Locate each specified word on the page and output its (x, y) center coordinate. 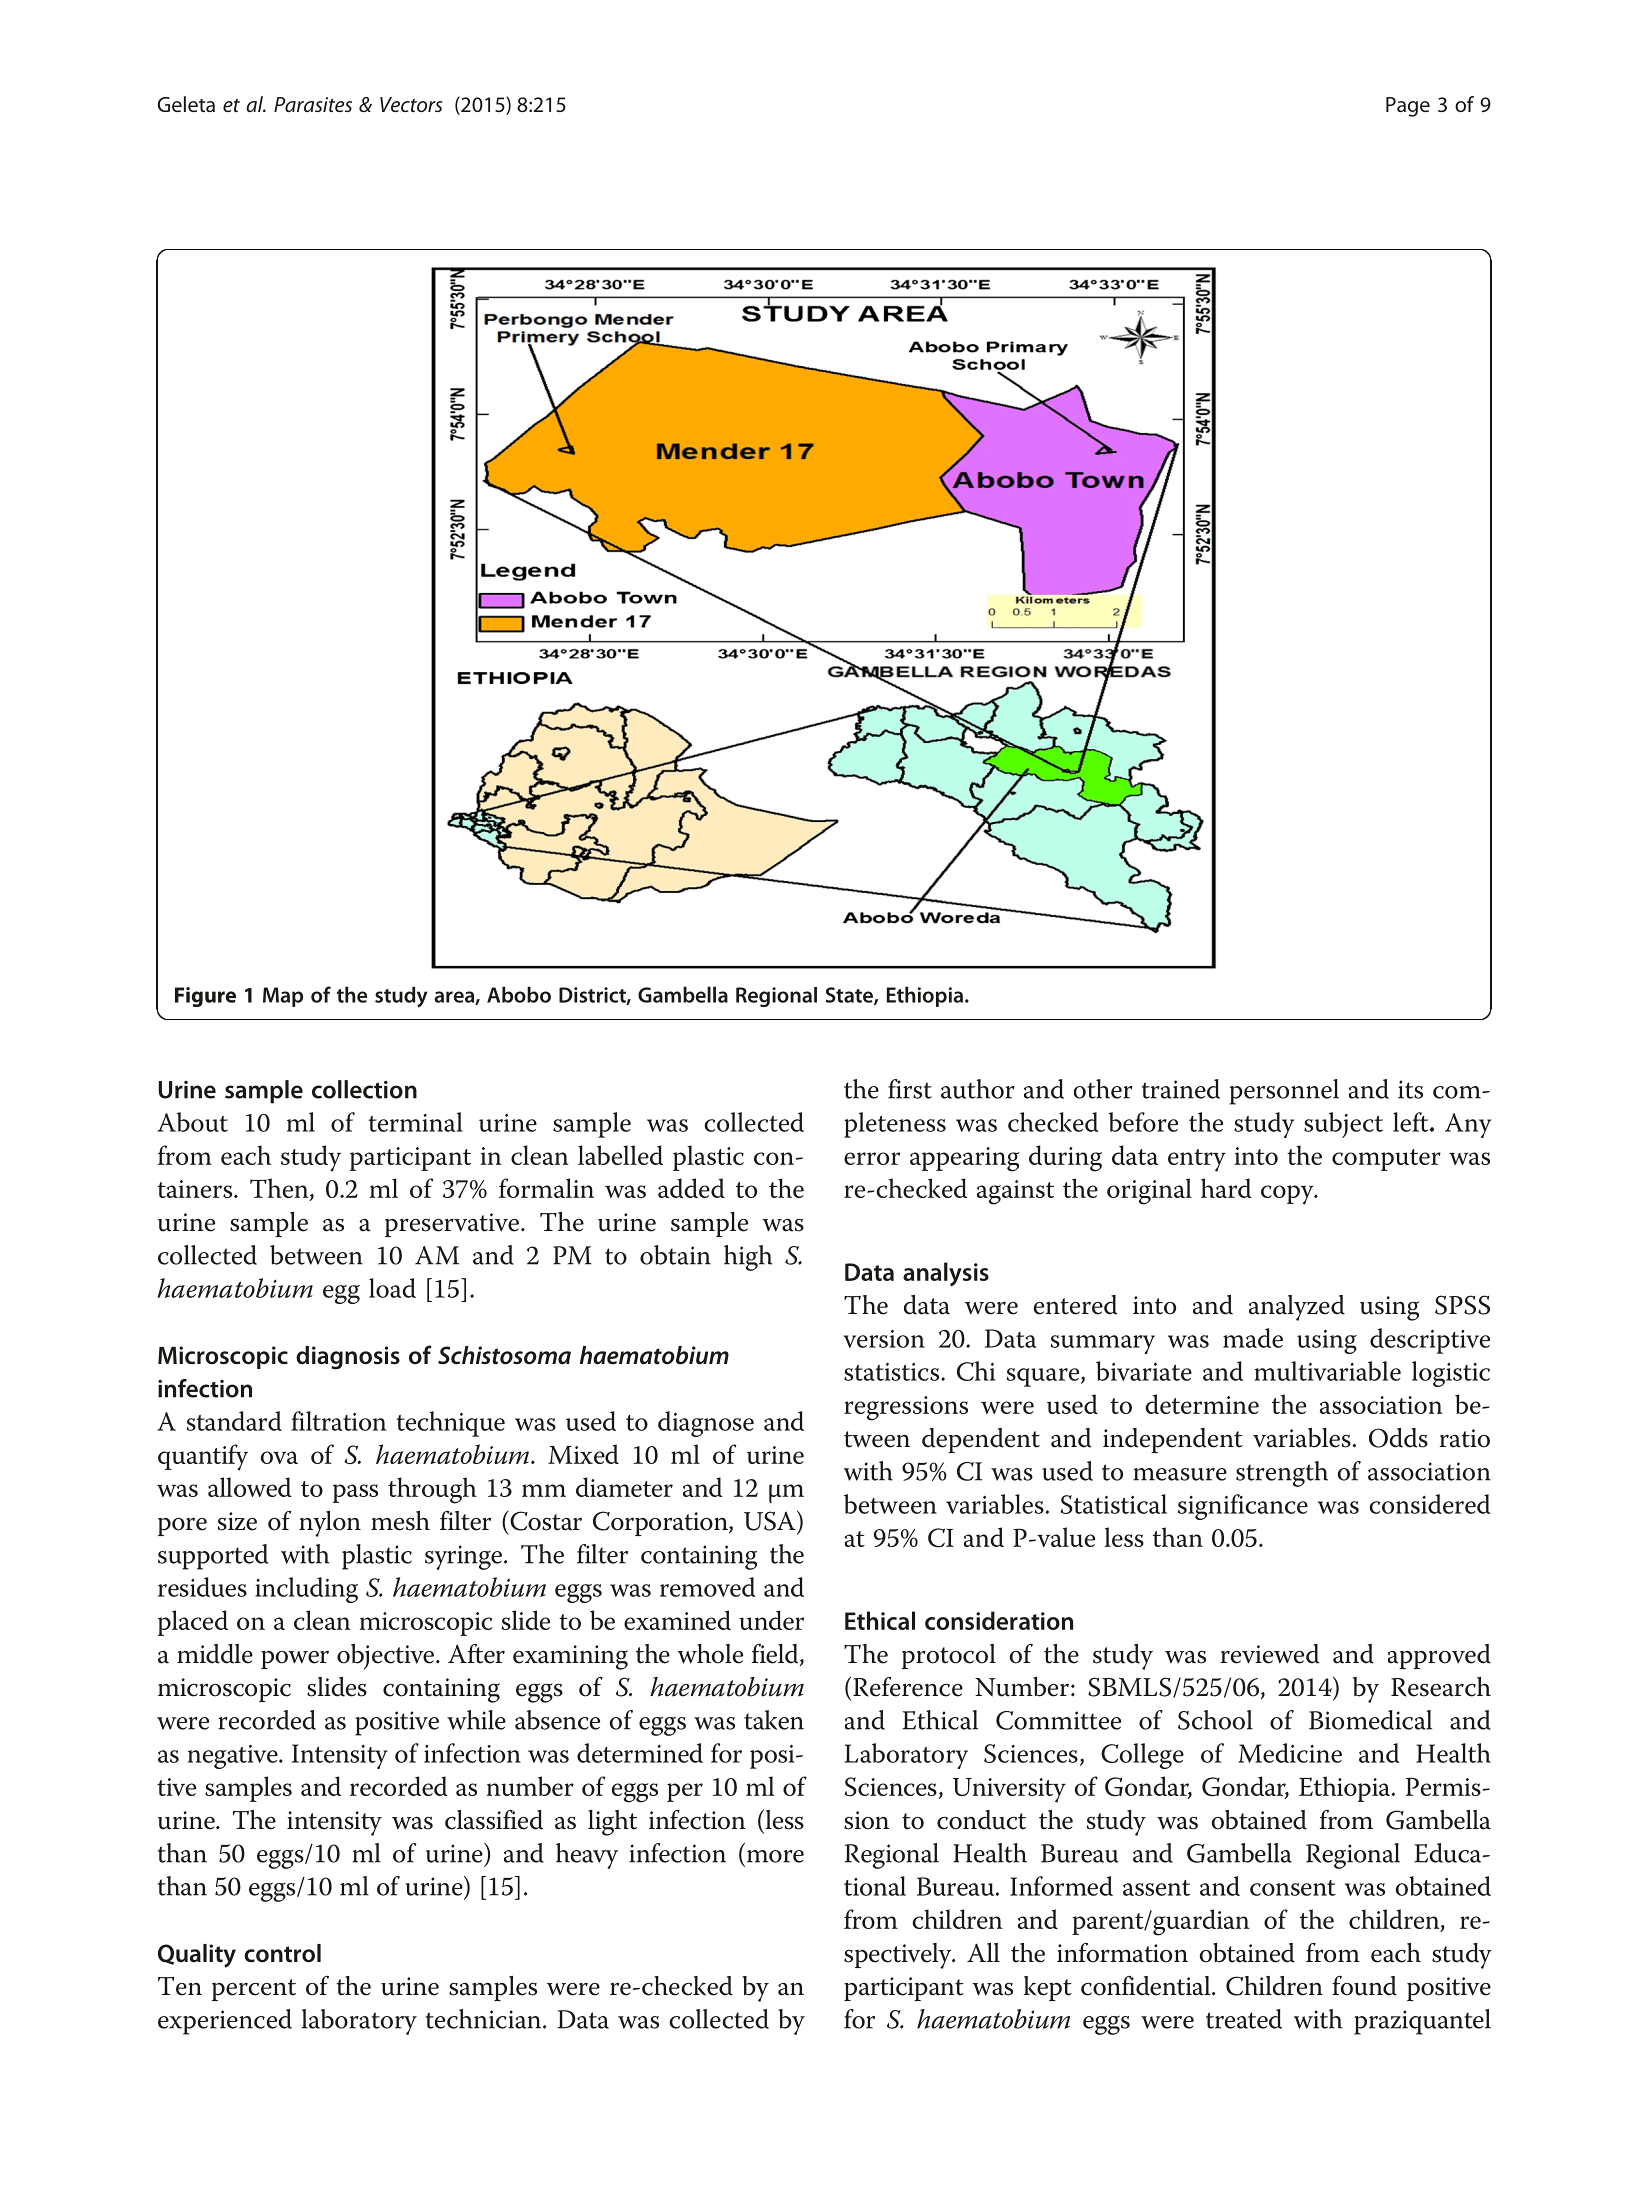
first (910, 1089)
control (282, 1953)
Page (1408, 107)
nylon (330, 1524)
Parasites (313, 104)
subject (1343, 1125)
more (775, 1856)
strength (1282, 1474)
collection (364, 1089)
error (872, 1158)
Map (283, 997)
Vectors (411, 105)
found (1364, 1986)
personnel (1284, 1092)
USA (771, 1520)
